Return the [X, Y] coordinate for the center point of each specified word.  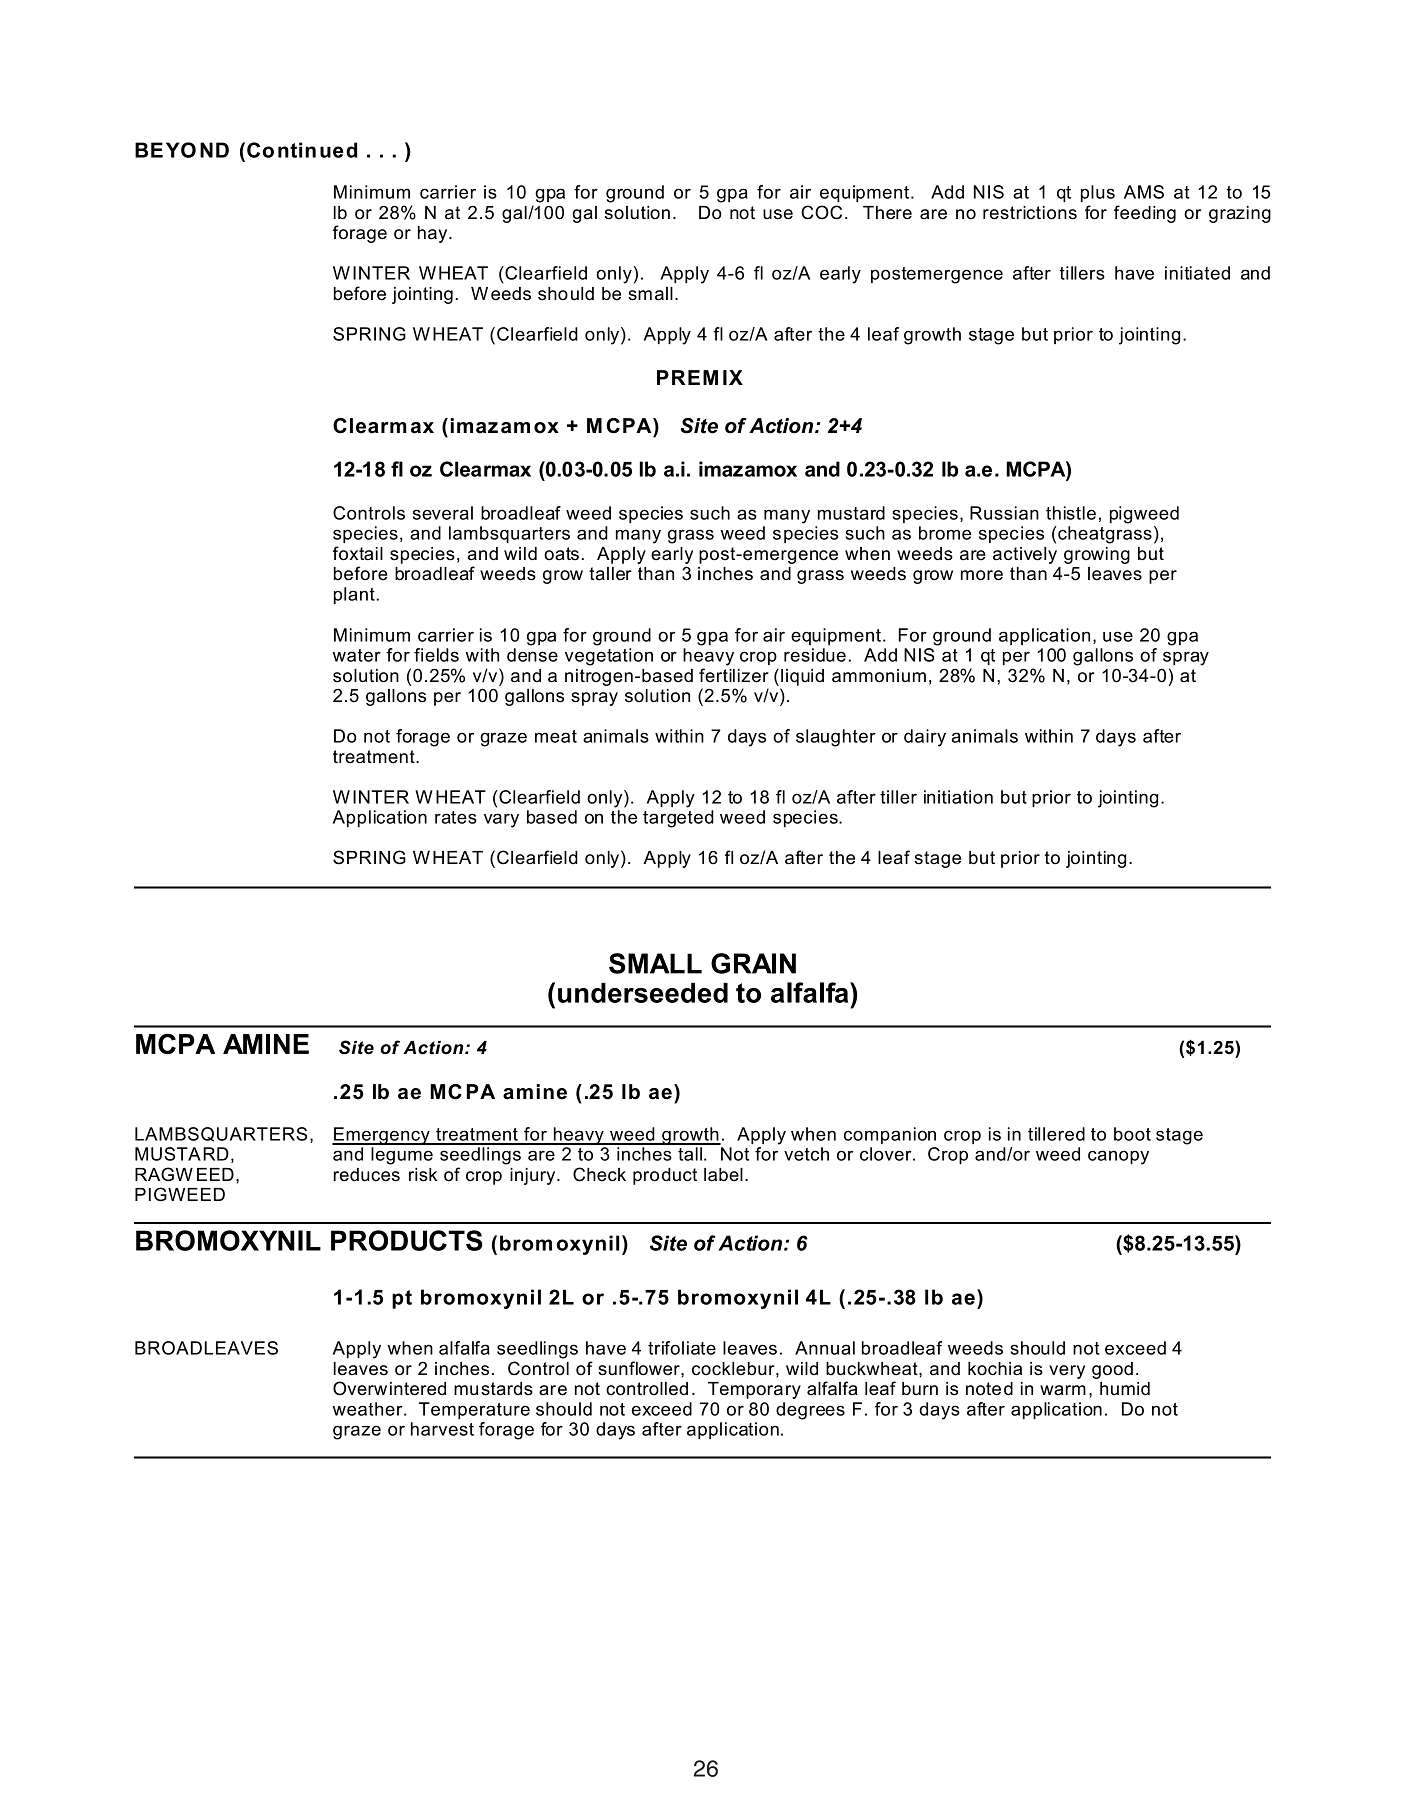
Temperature [474, 1410]
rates [456, 817]
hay [434, 234]
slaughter [836, 738]
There [887, 213]
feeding [1145, 214]
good [1112, 1370]
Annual [825, 1348]
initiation [958, 797]
